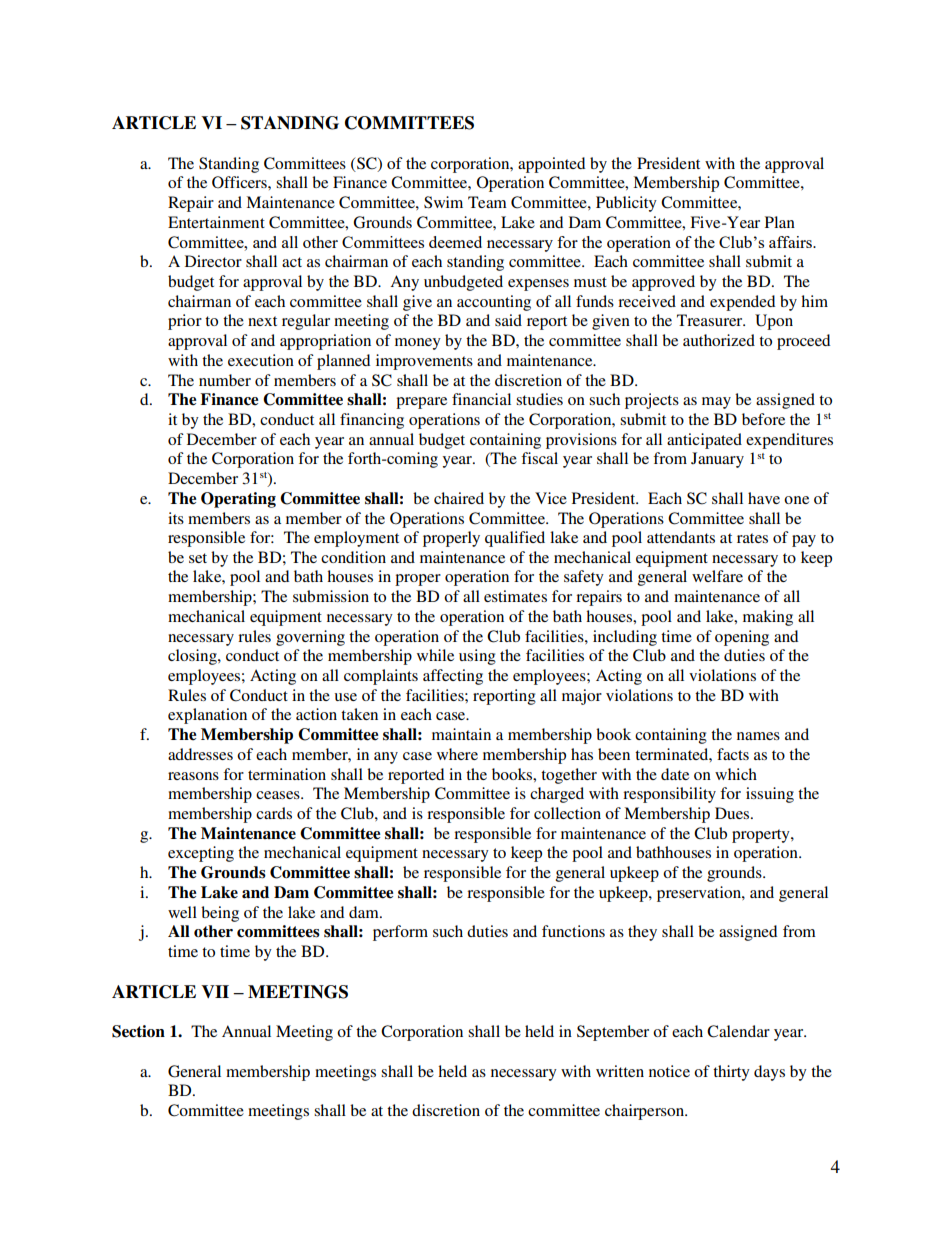 Image resolution: width=952 pixels, height=1233 pixels. Describe the element at coordinates (477, 657) in the image. I see `using` at that location.
